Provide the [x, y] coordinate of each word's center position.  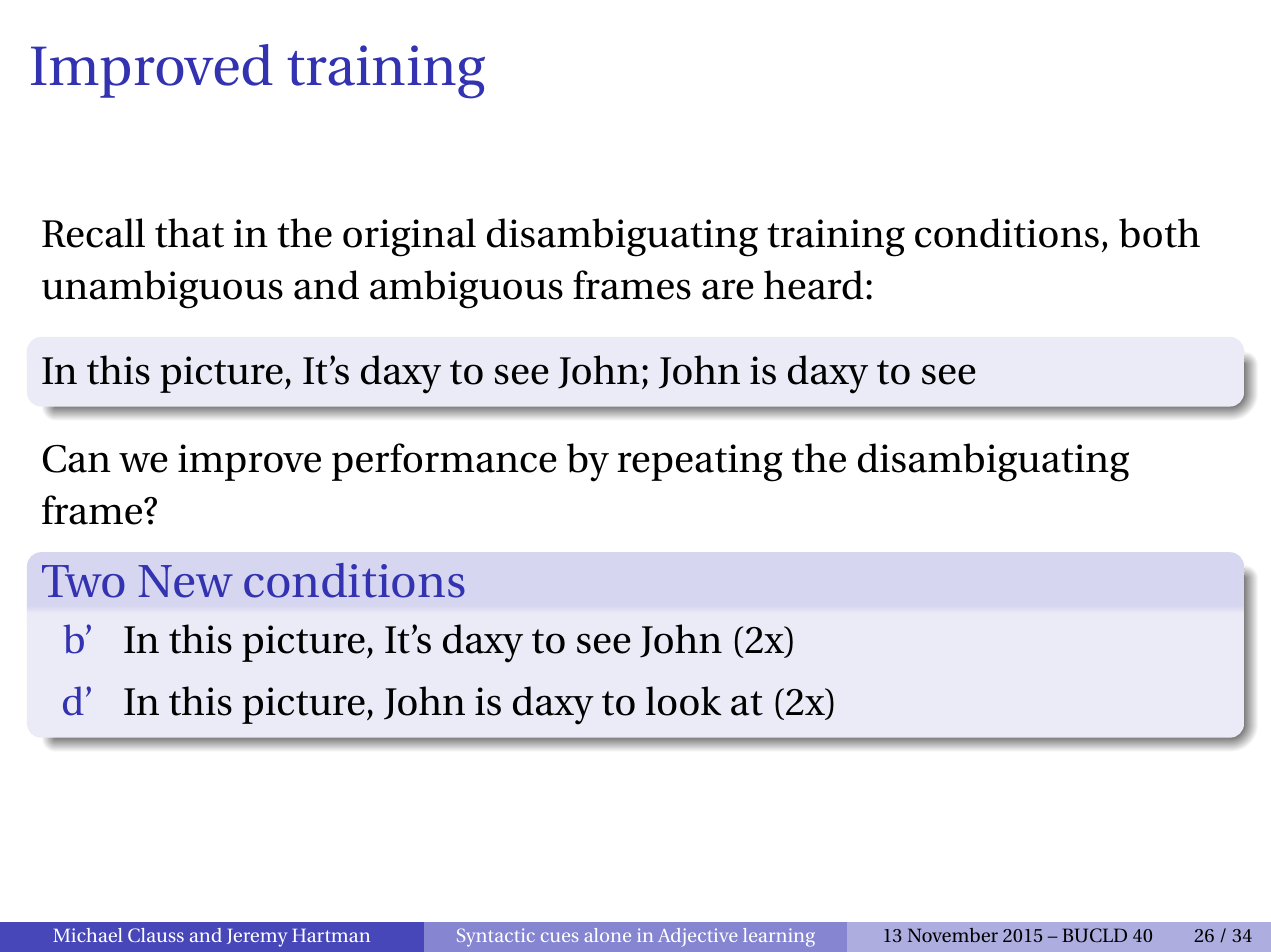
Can [77, 459]
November [953, 935]
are [728, 289]
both [1159, 233]
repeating [700, 463]
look [684, 701]
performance [444, 462]
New [185, 581]
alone [608, 935]
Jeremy [257, 938]
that [189, 233]
